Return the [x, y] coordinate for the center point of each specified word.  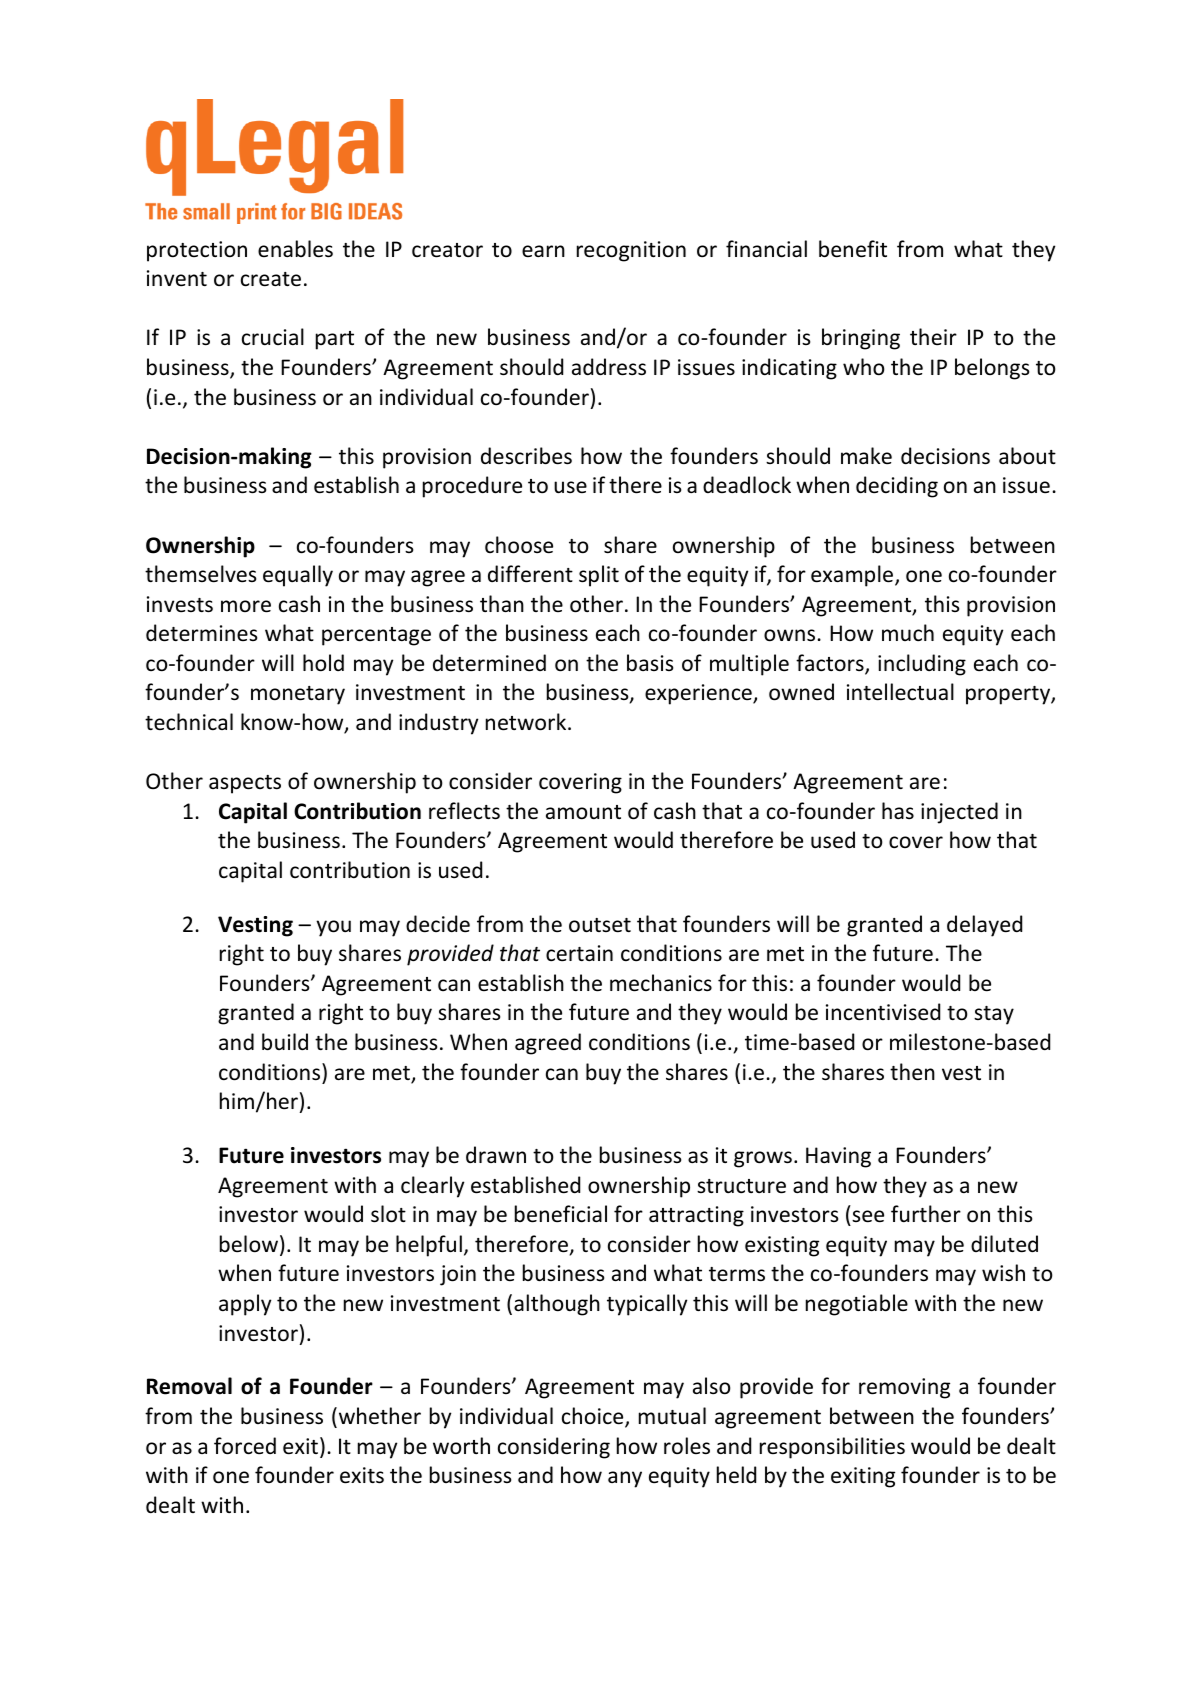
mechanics [661, 983]
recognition [631, 251]
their [933, 337]
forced [245, 1446]
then [912, 1072]
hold [323, 663]
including [922, 665]
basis [650, 662]
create [271, 279]
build [285, 1042]
